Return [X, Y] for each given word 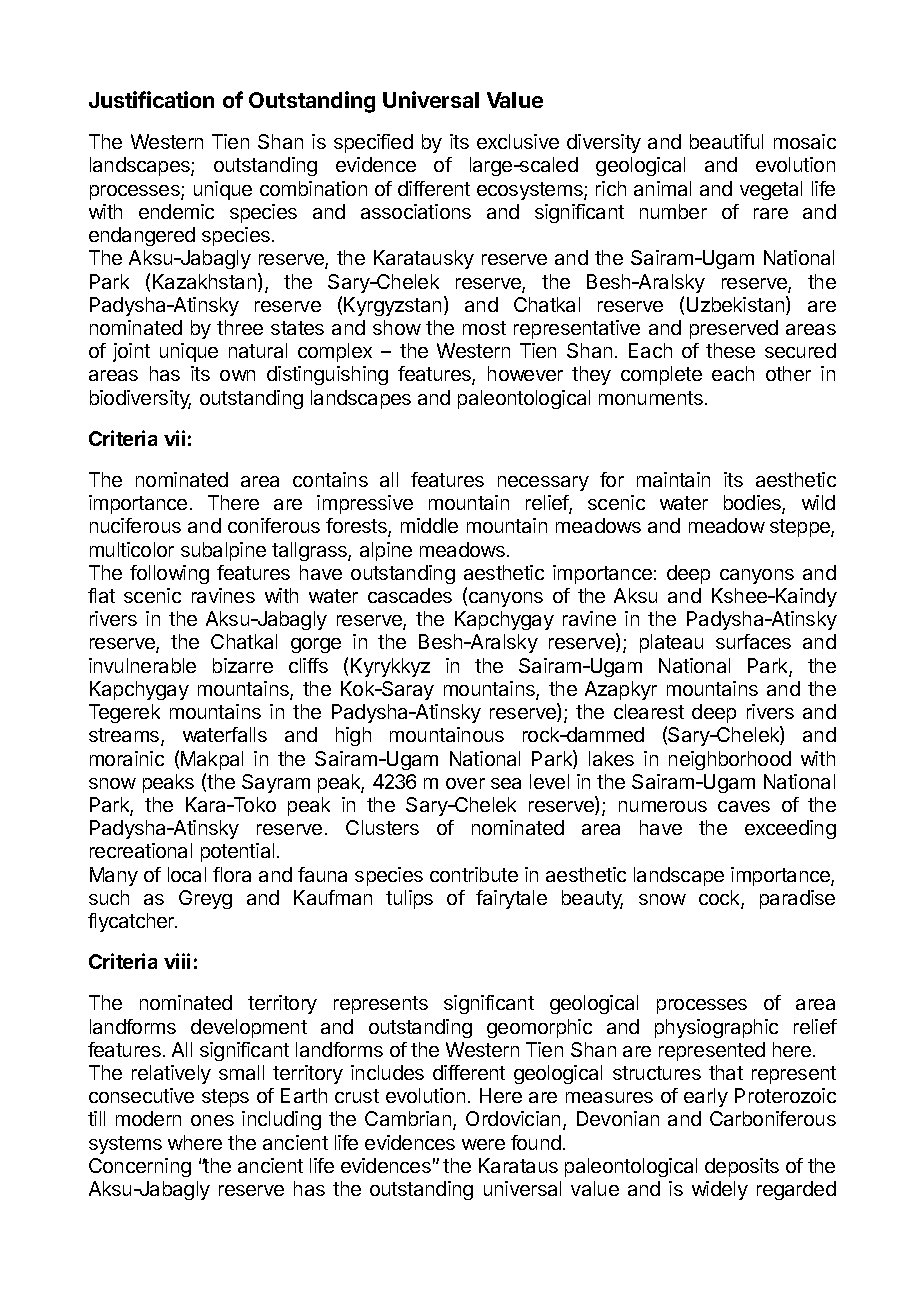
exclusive [518, 141]
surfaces [753, 641]
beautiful [726, 141]
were [483, 1144]
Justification [151, 99]
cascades [410, 595]
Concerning [140, 1167]
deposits [742, 1167]
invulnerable [142, 665]
